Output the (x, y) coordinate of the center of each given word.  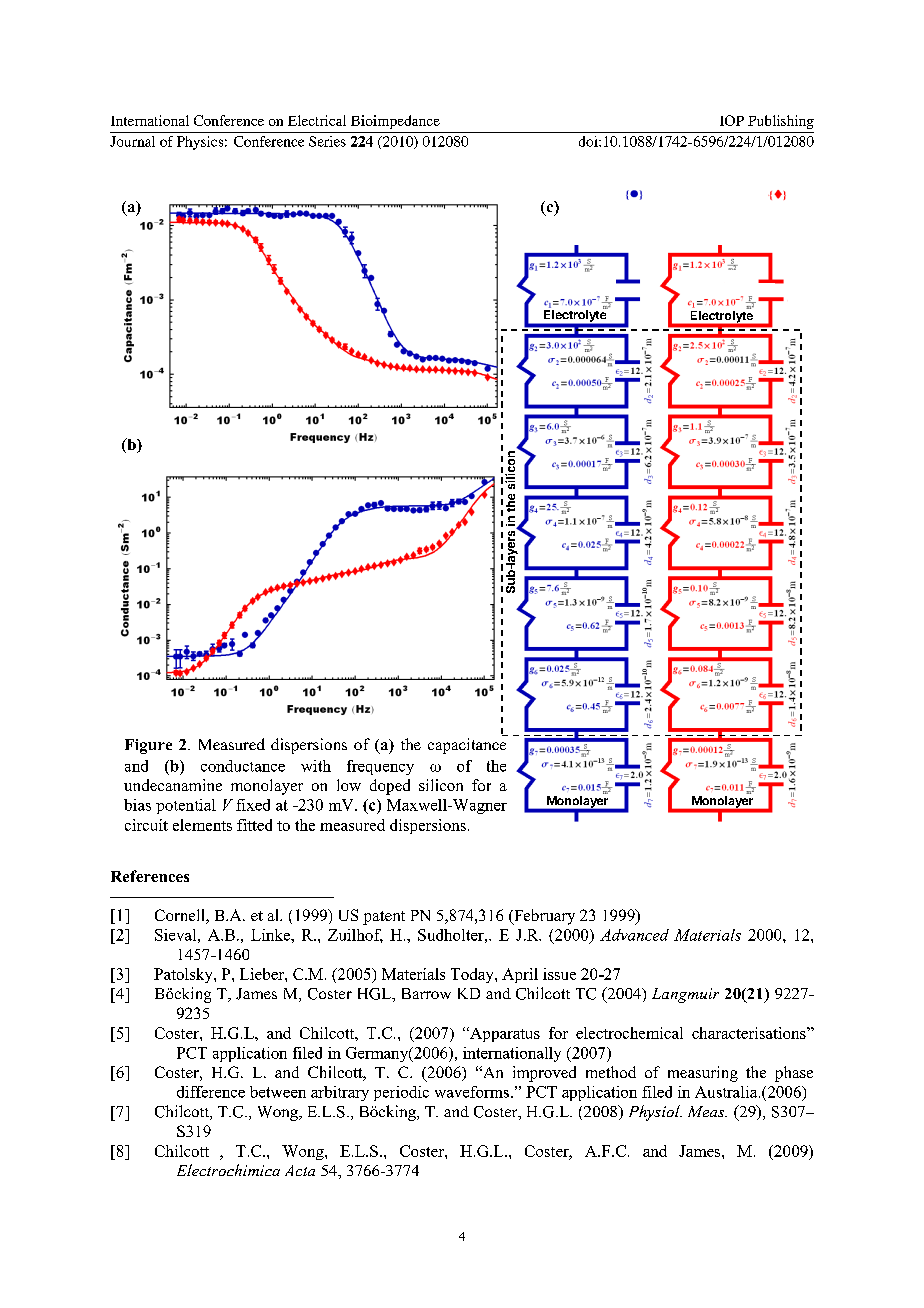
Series (327, 141)
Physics (200, 143)
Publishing (781, 122)
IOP (732, 120)
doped (390, 787)
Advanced (634, 935)
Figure (148, 746)
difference (211, 1092)
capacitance (467, 746)
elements (202, 825)
